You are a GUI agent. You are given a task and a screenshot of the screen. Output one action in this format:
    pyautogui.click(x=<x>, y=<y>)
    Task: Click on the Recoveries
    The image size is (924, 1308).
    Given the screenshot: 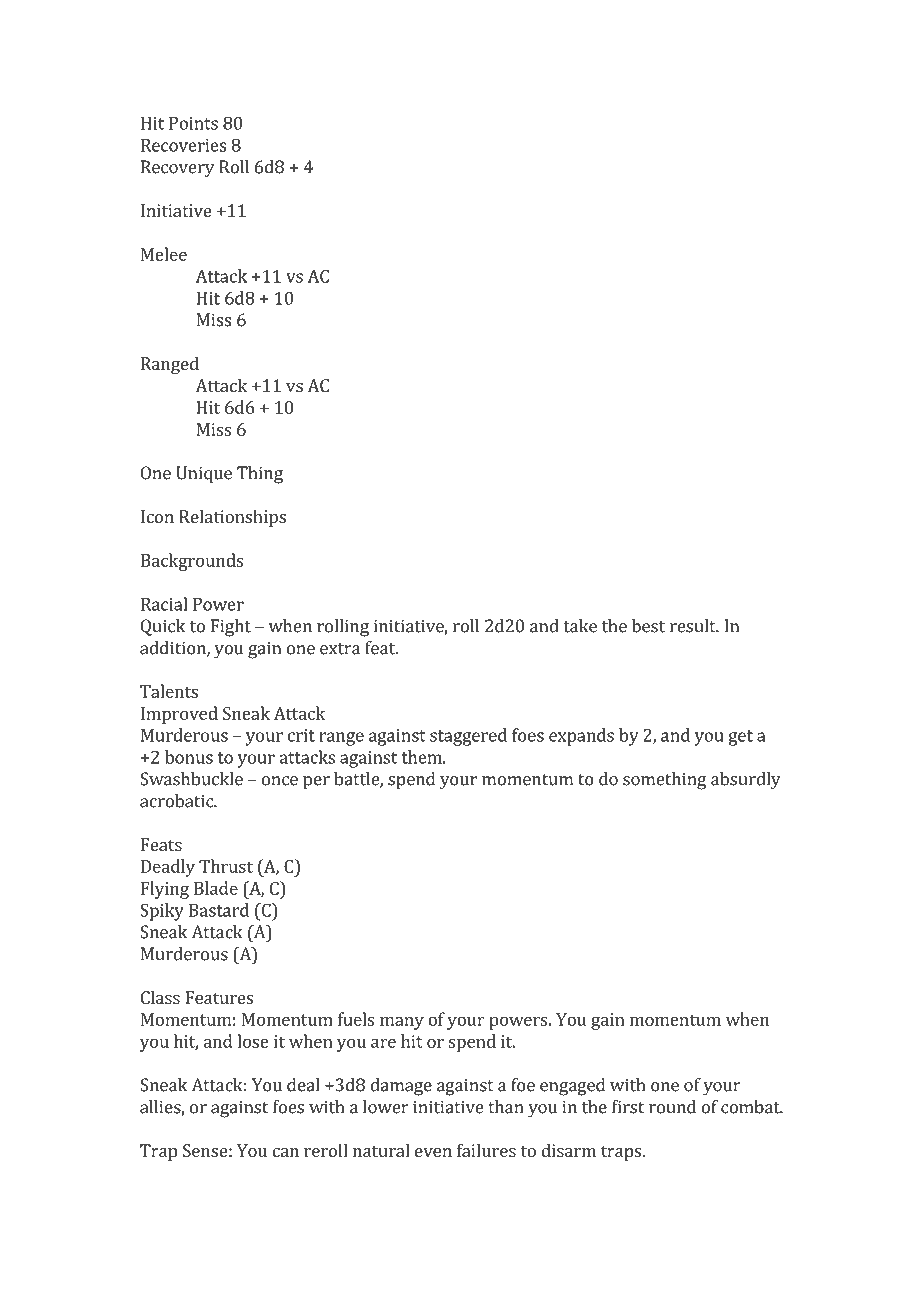 What is the action you would take?
    pyautogui.click(x=183, y=145)
